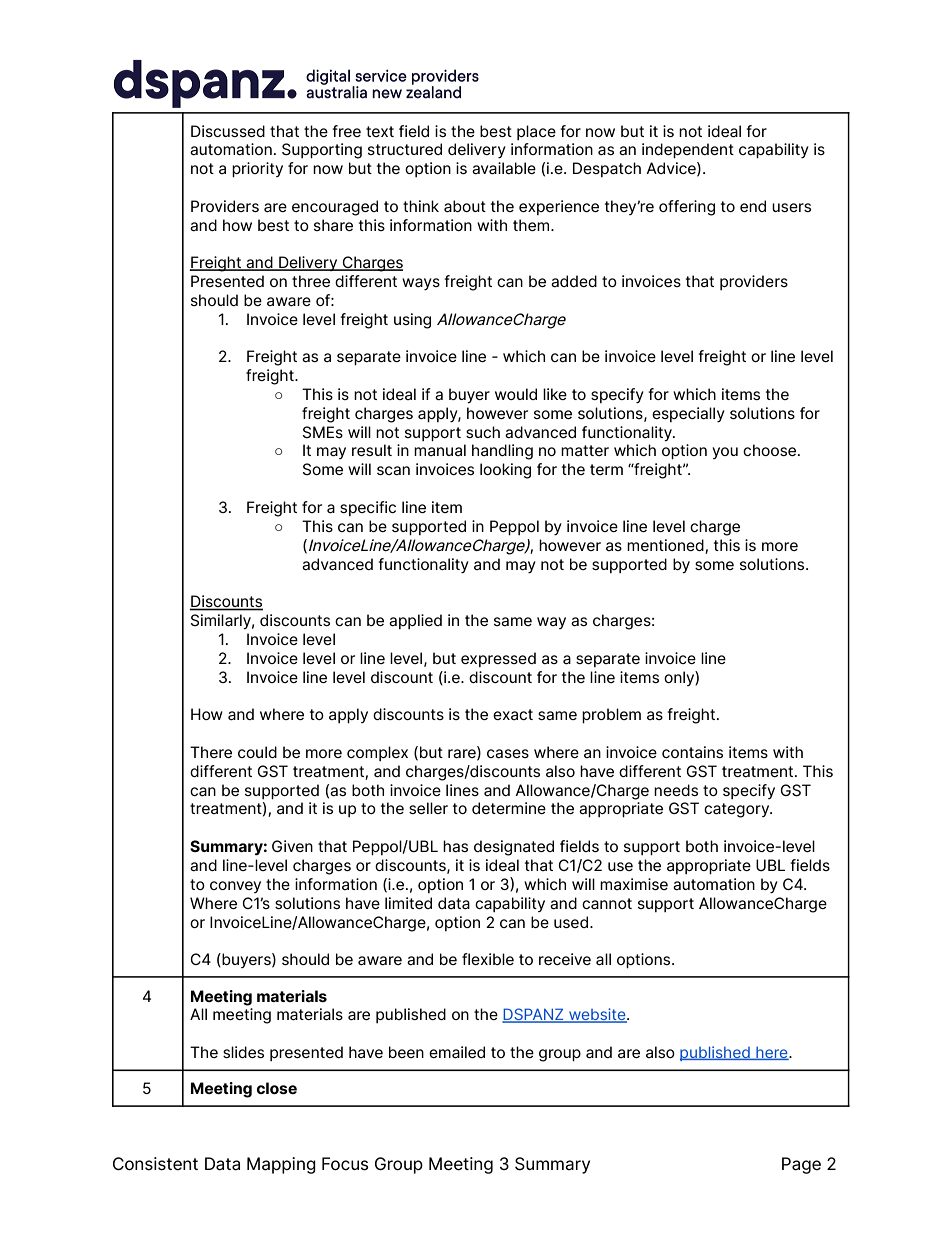  What do you see at coordinates (688, 414) in the screenshot?
I see `especially` at bounding box center [688, 414].
